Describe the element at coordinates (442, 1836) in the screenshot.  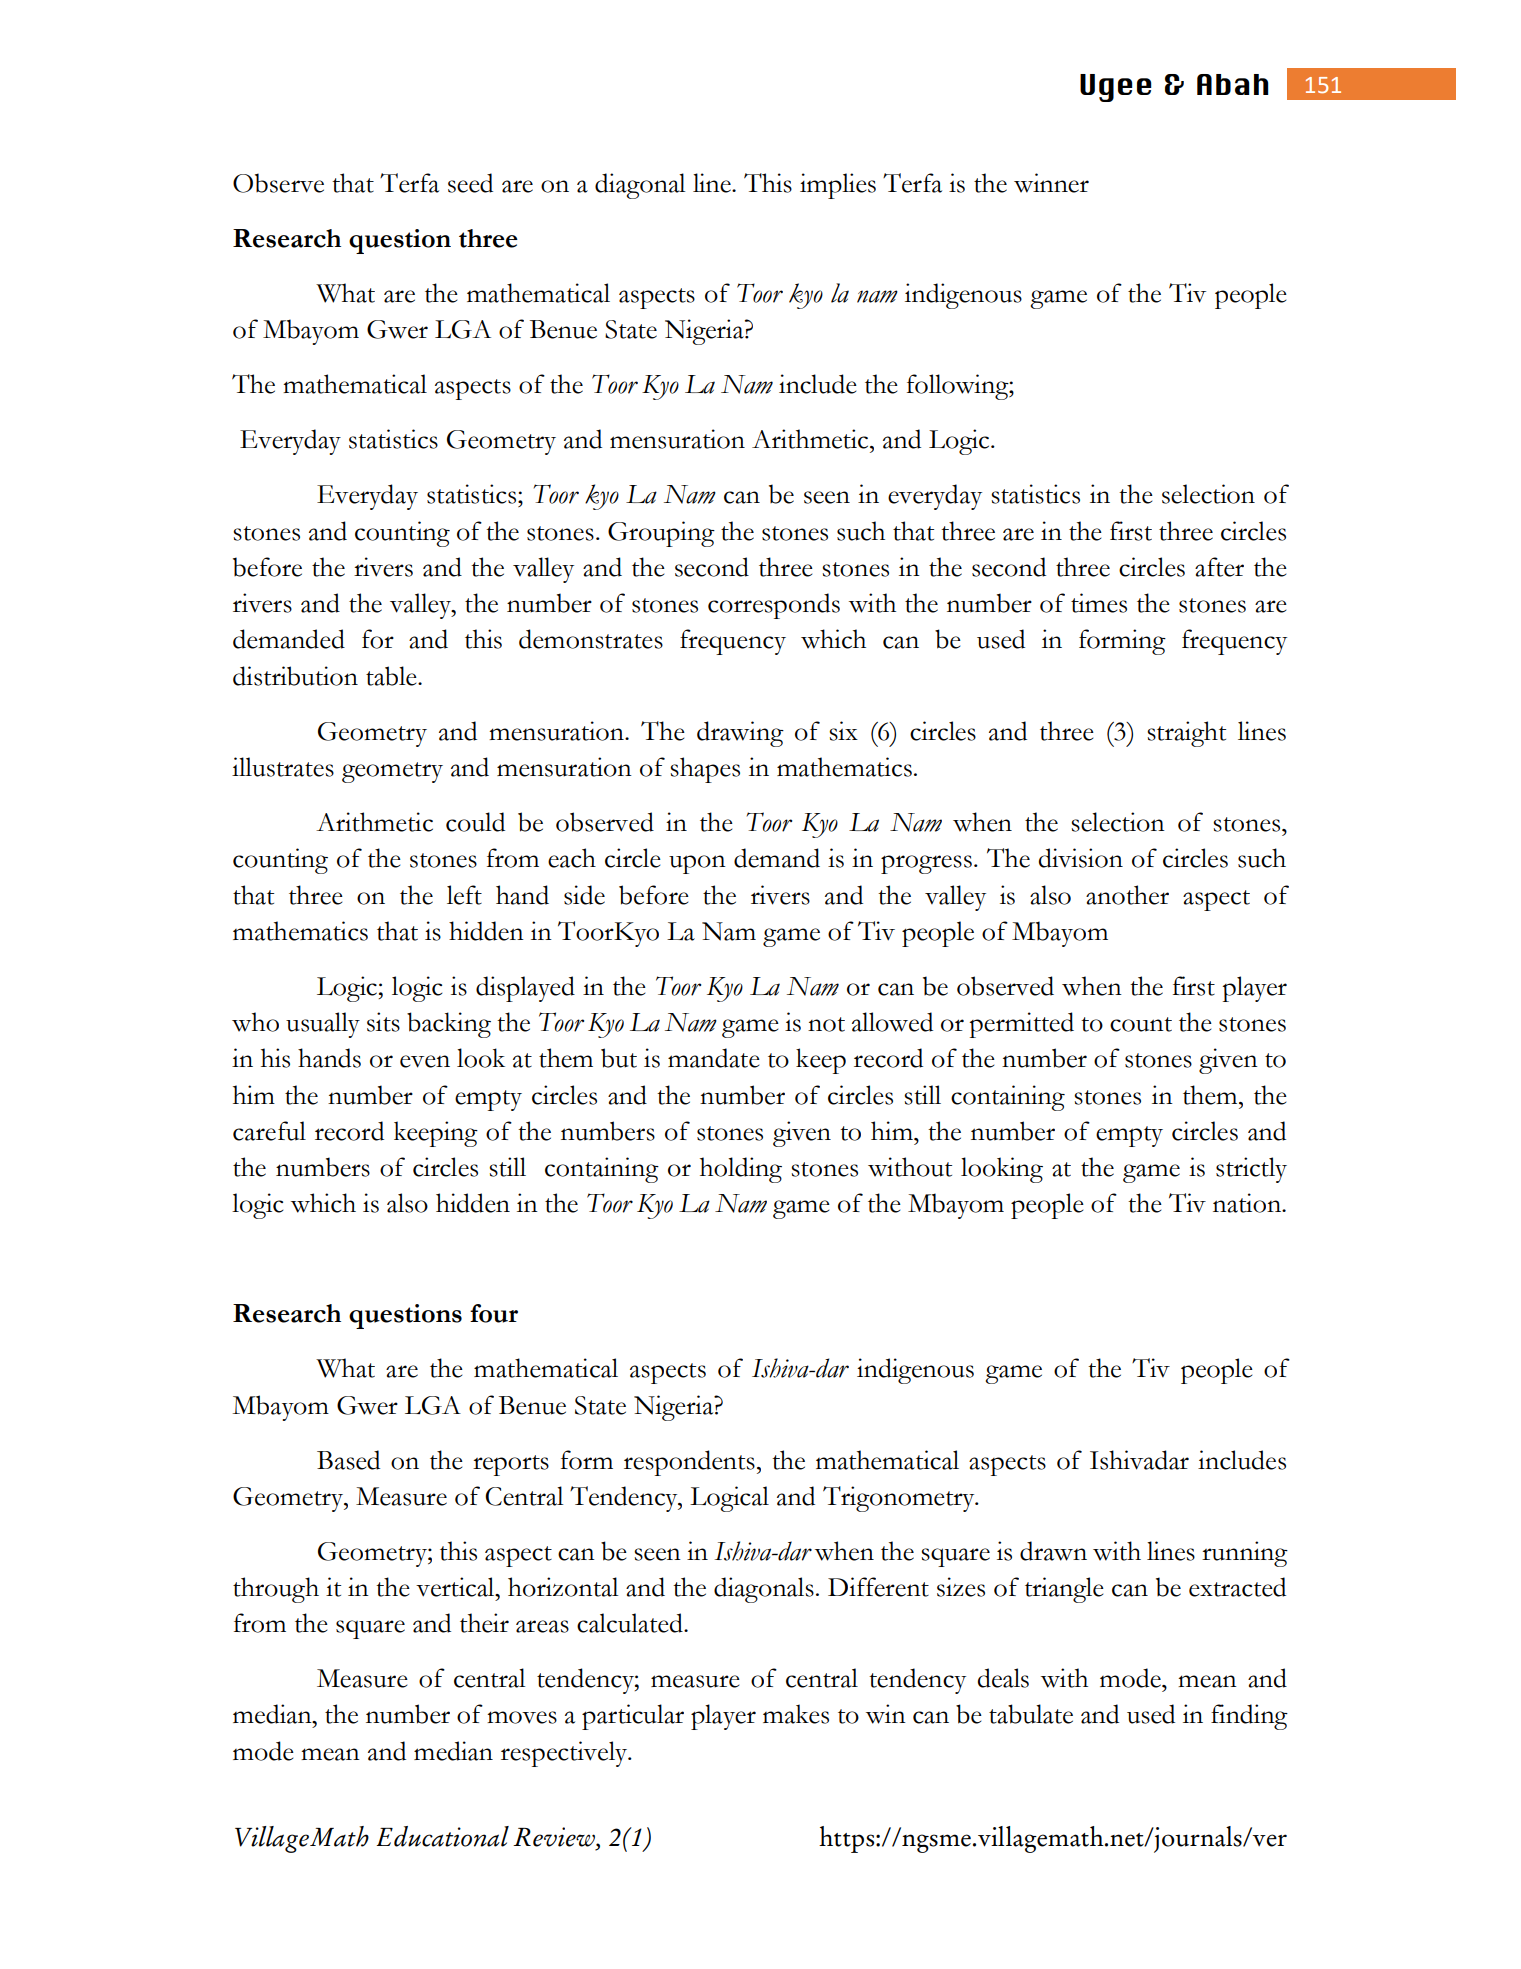
I see `Educational` at that location.
